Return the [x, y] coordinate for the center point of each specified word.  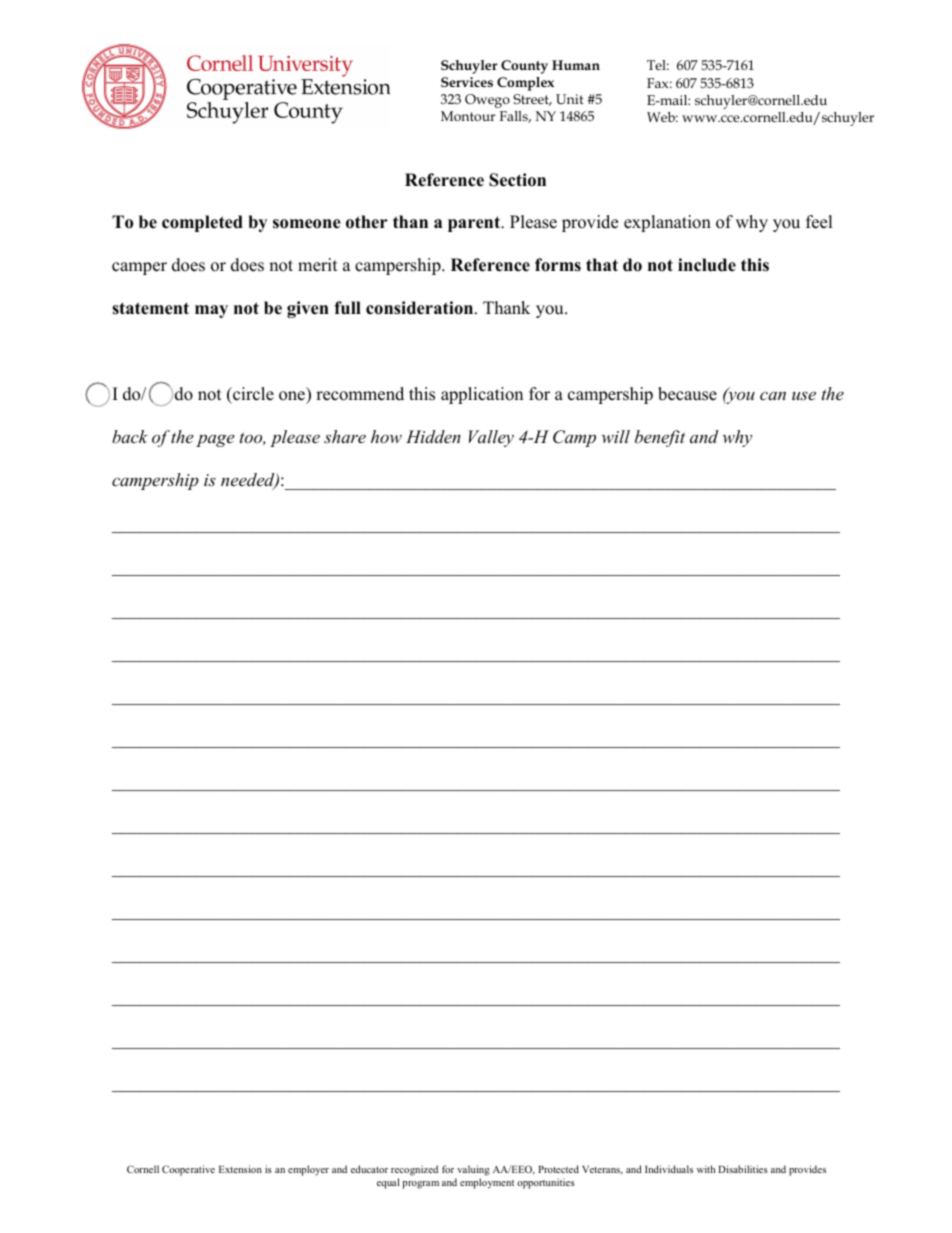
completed [202, 223]
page [215, 440]
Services [467, 82]
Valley [491, 438]
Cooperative [188, 1170]
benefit [660, 438]
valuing [473, 1170]
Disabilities [743, 1169]
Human [576, 65]
